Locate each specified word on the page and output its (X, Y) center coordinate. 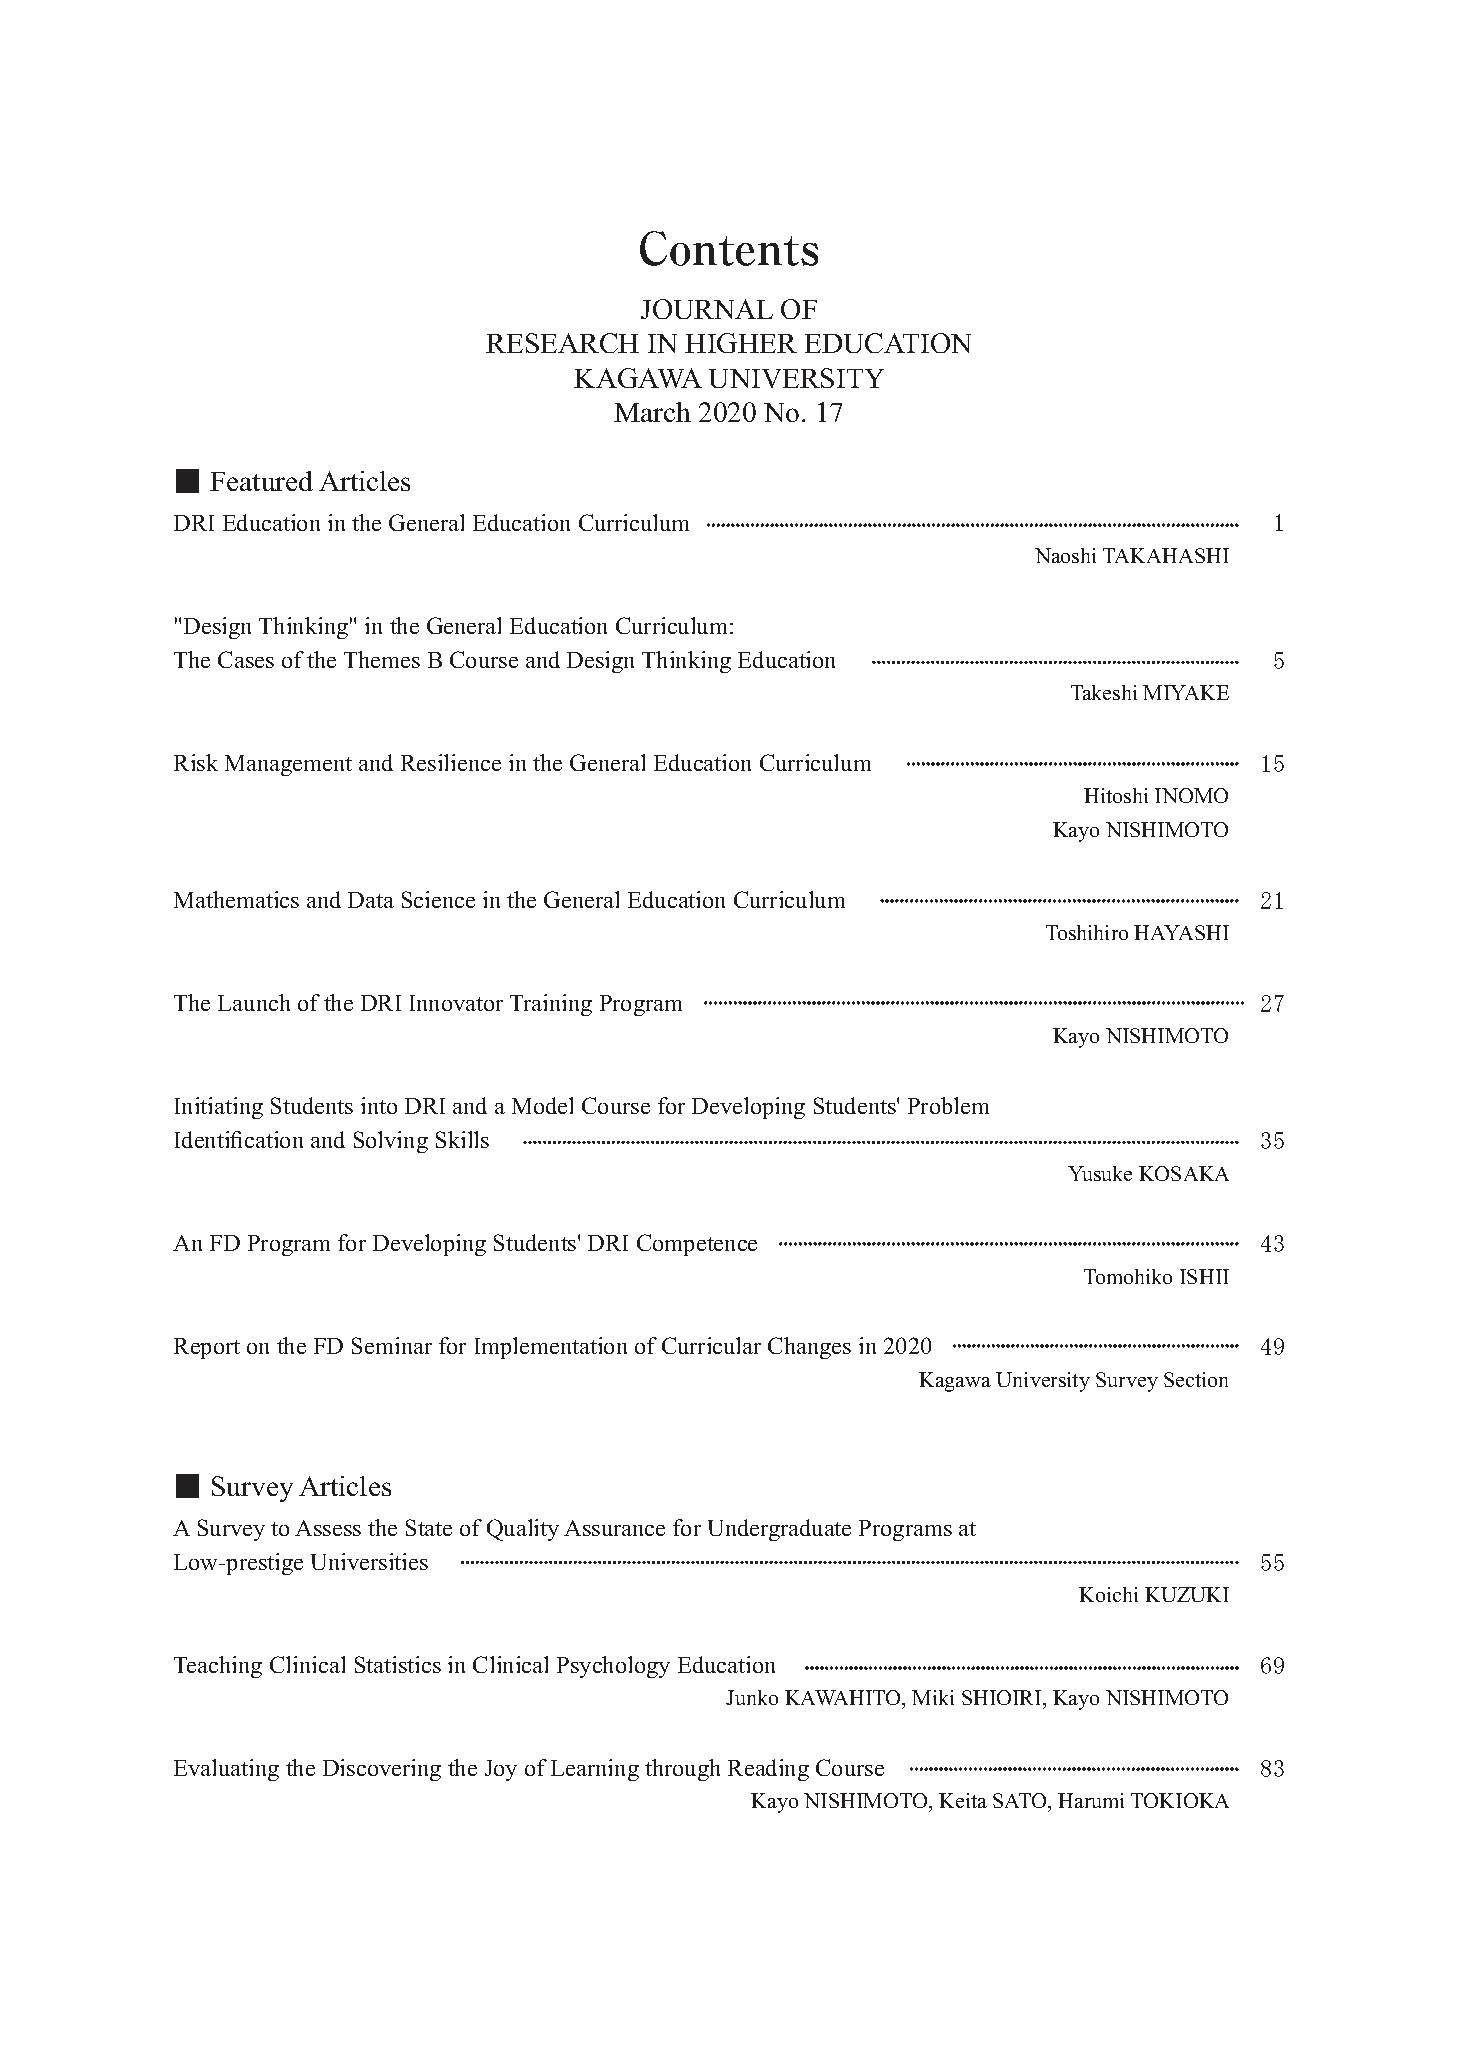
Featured (261, 481)
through (682, 1770)
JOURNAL (707, 309)
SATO (1021, 1802)
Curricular (711, 1345)
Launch (254, 1002)
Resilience (451, 762)
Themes (382, 659)
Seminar (392, 1345)
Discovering (382, 1770)
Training (551, 1005)
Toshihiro (1087, 932)
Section (1196, 1379)
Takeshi (1104, 692)
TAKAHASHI (1166, 555)
